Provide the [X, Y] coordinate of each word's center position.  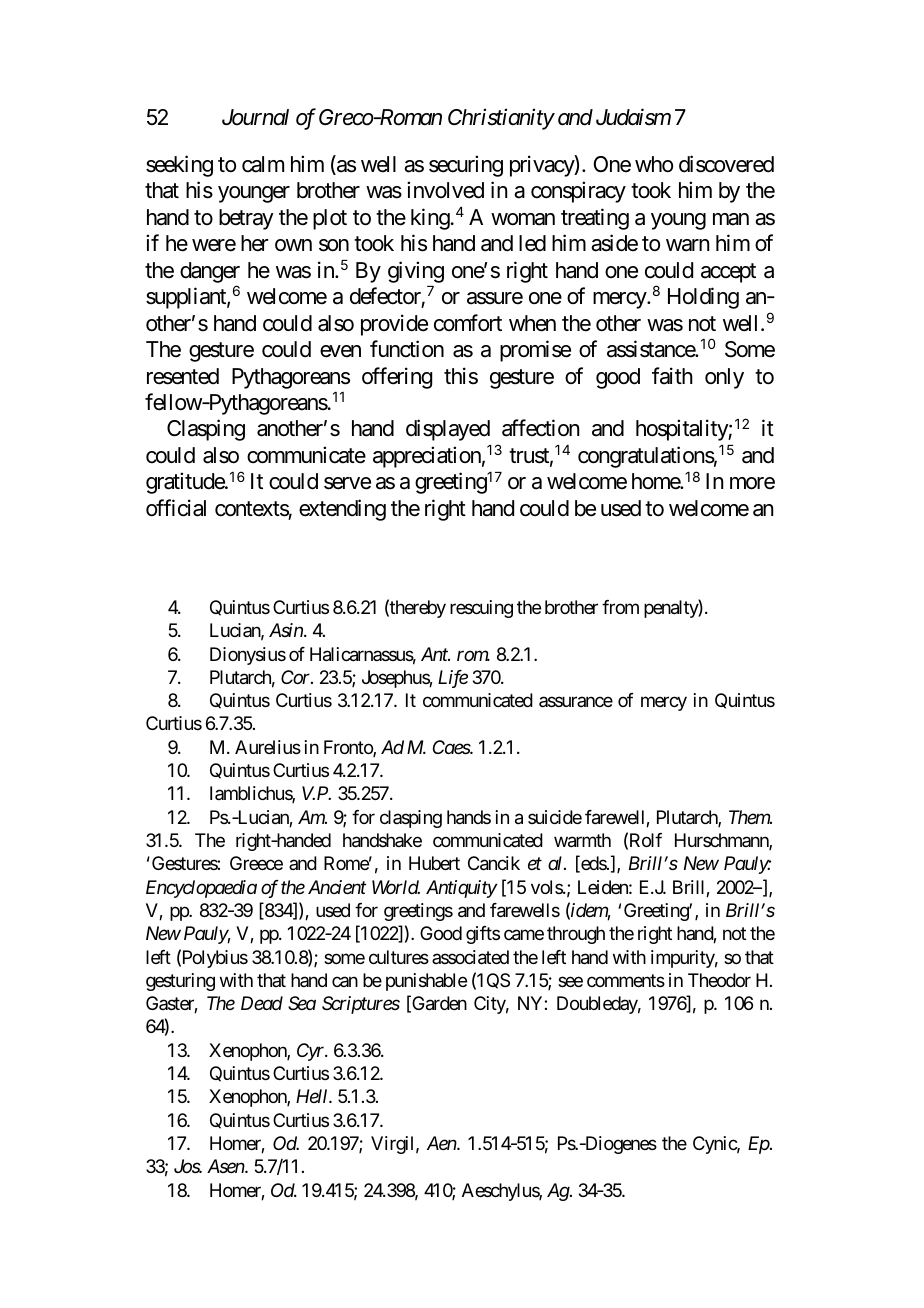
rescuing [481, 609]
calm [263, 164]
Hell [313, 1096]
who [654, 164]
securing [466, 166]
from [620, 607]
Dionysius [248, 656]
